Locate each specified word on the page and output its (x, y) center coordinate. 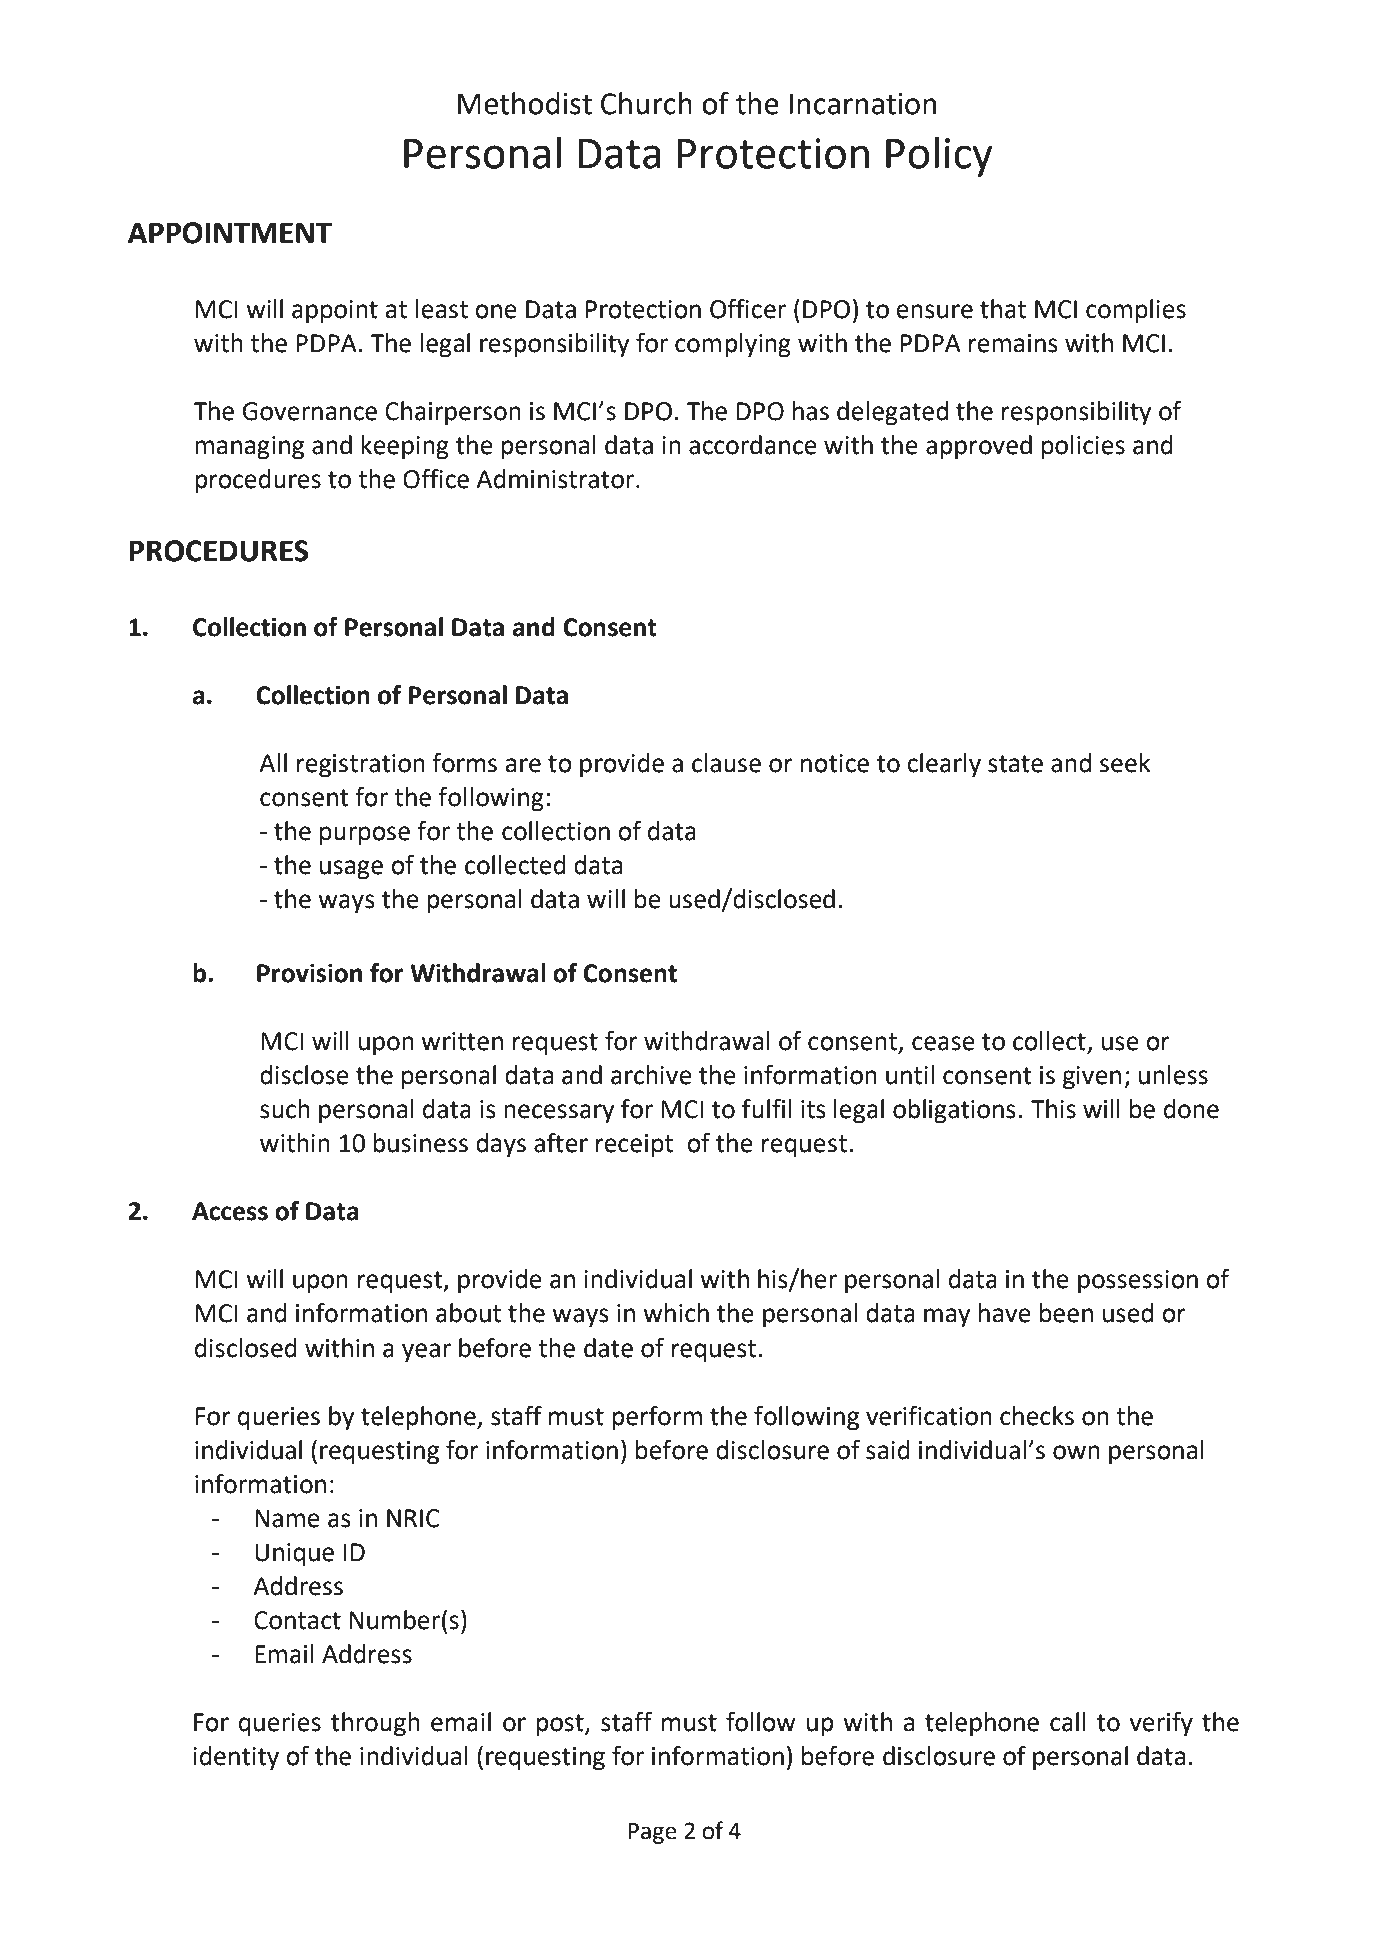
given (1092, 1078)
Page (652, 1833)
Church (646, 103)
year (426, 1353)
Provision (309, 973)
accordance (753, 445)
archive (651, 1075)
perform (657, 1418)
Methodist (525, 103)
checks (1037, 1416)
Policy (939, 157)
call (1068, 1722)
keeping (405, 447)
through (375, 1724)
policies (1083, 447)
